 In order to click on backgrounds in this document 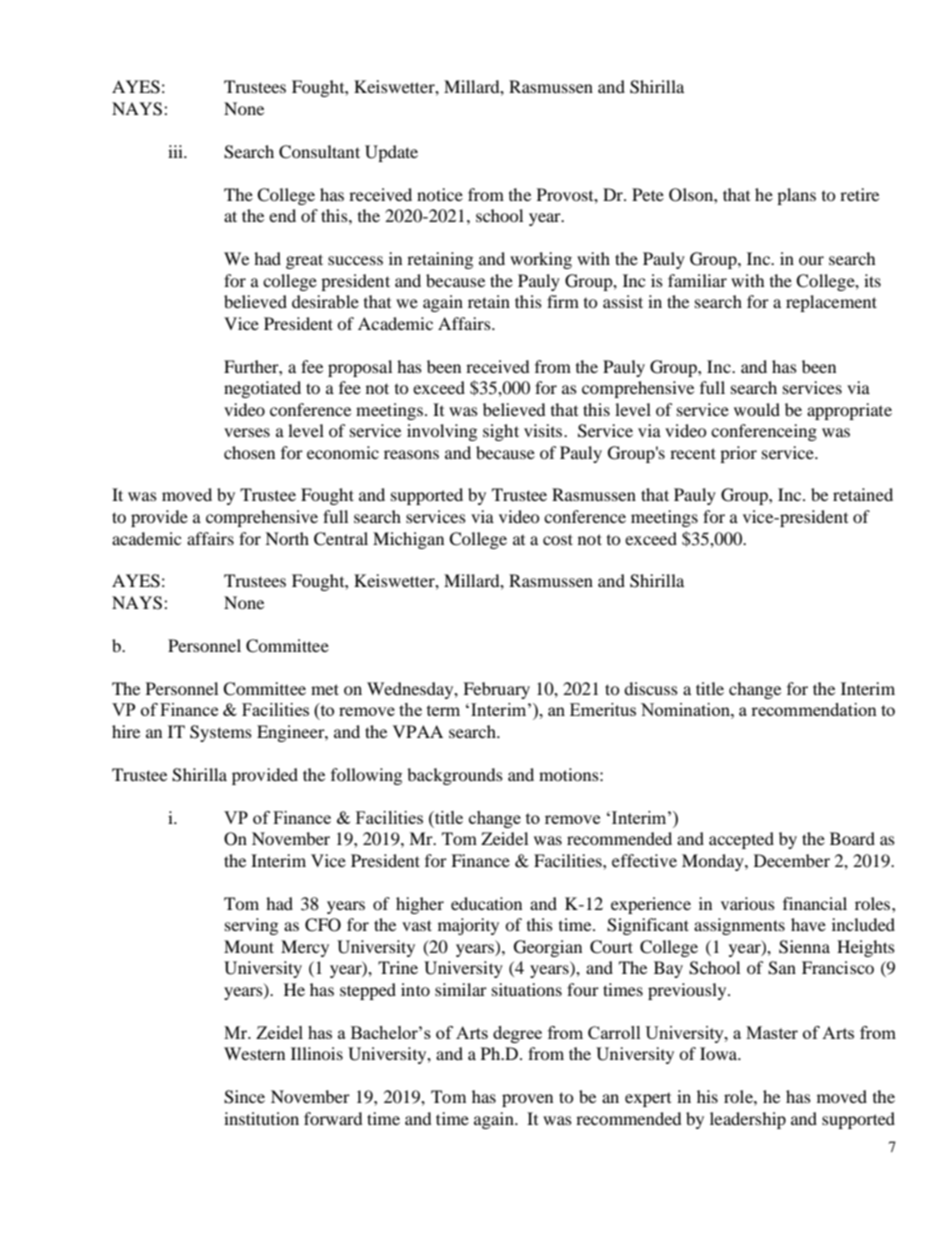, I will do `click(455, 776)`.
